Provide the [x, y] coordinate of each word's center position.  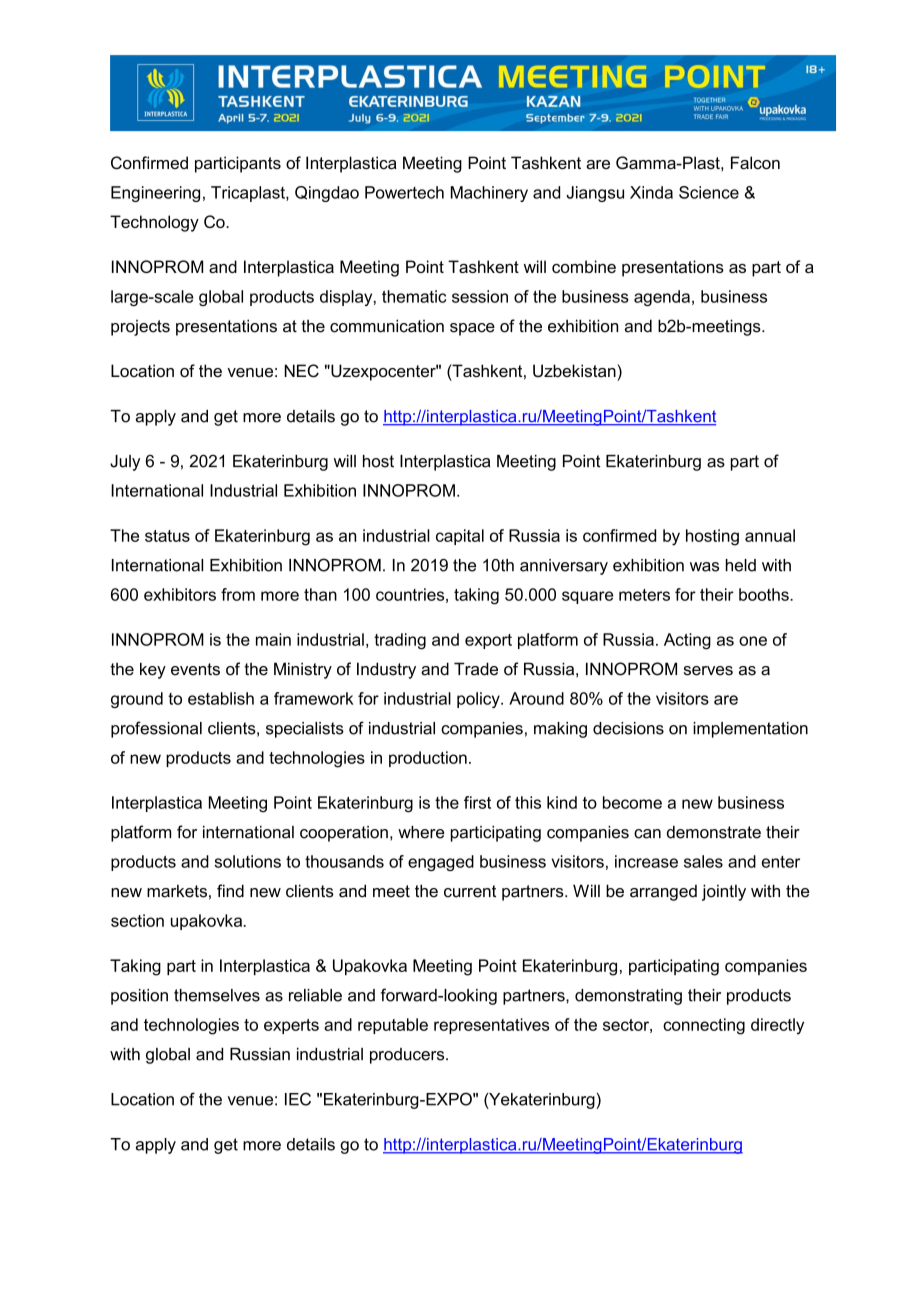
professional [156, 729]
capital [460, 537]
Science [709, 192]
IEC [298, 1099]
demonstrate [714, 832]
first [477, 802]
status [167, 536]
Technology [154, 223]
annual [770, 535]
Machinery [489, 194]
